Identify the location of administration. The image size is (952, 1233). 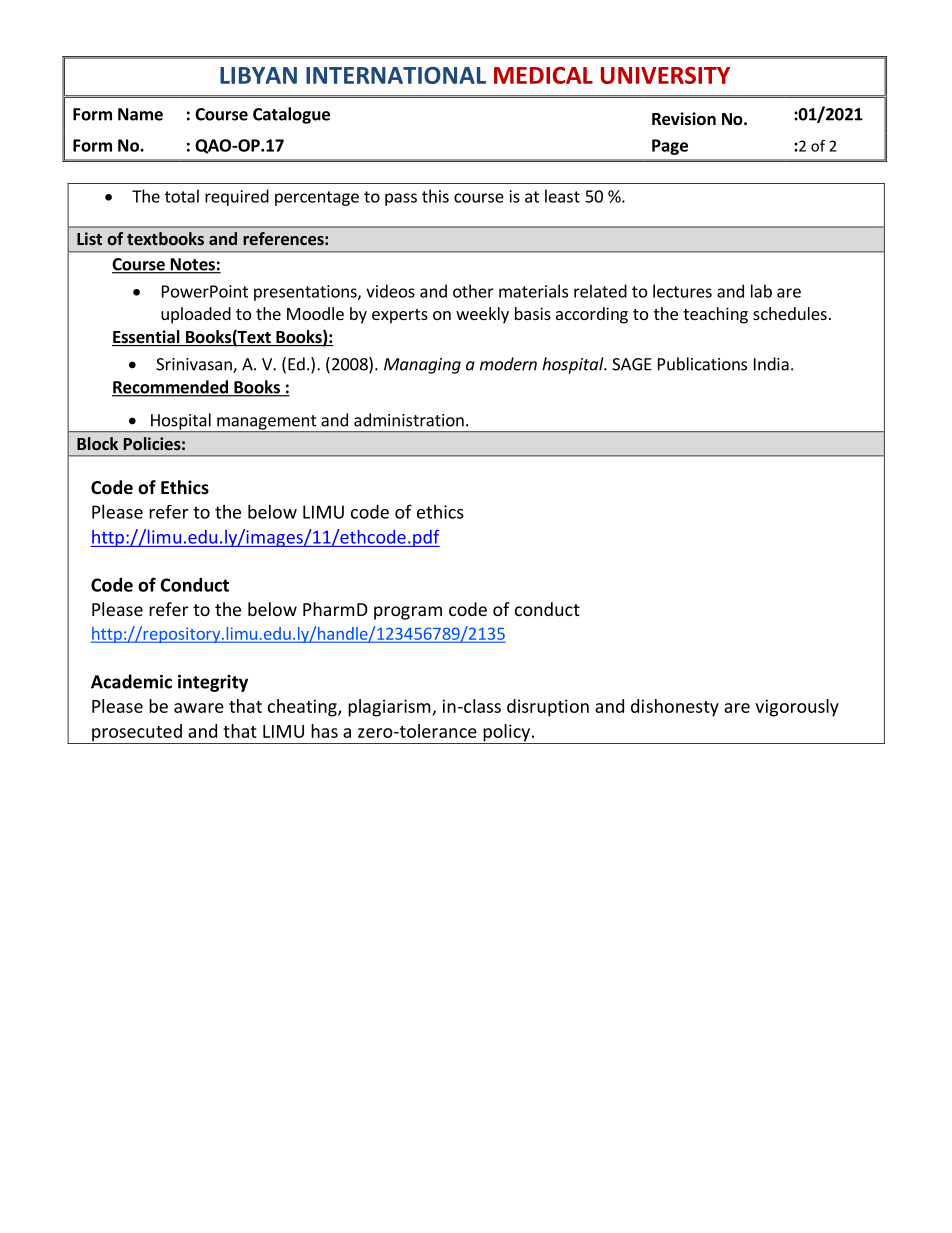
(409, 420).
